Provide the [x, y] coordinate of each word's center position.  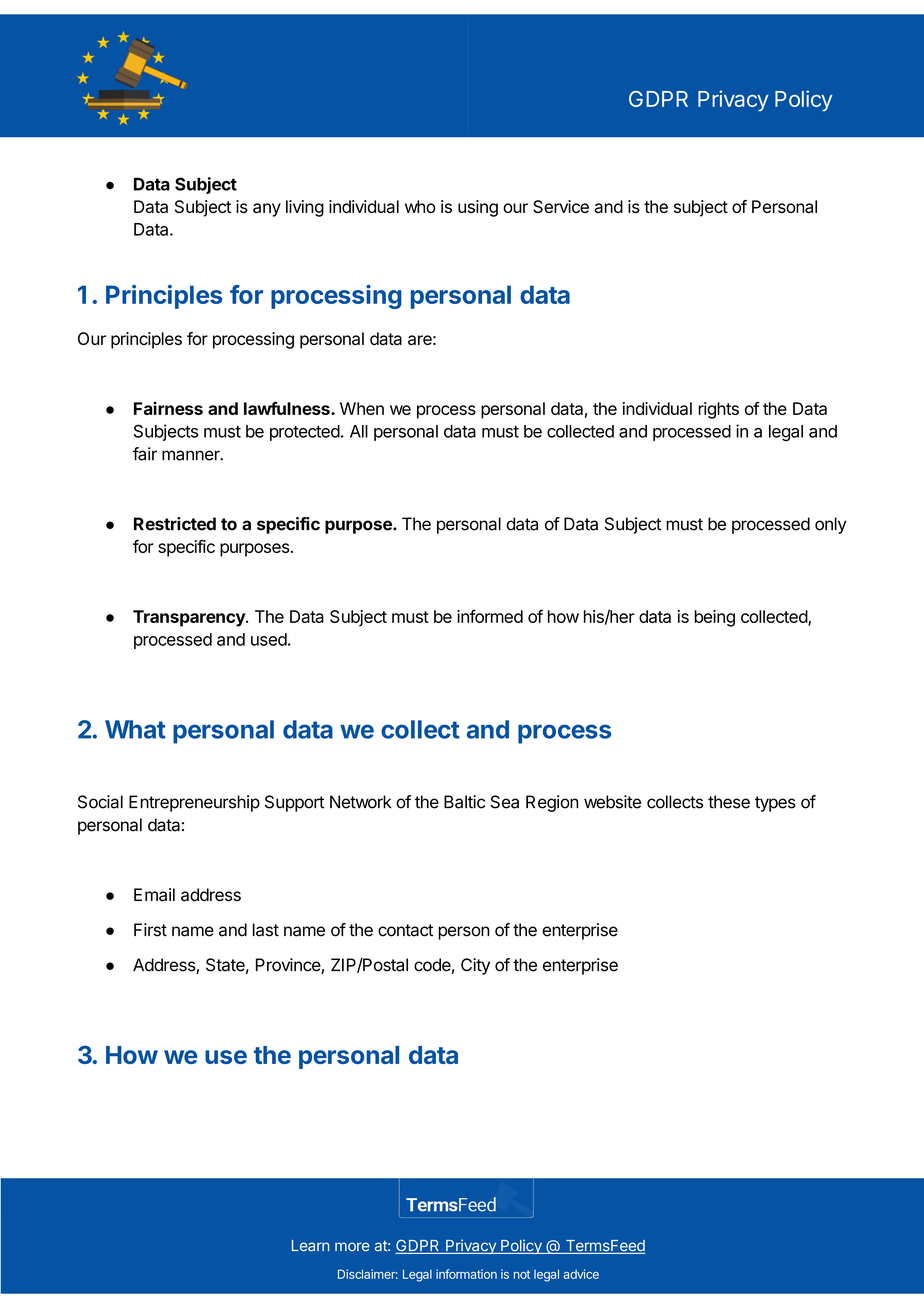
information [466, 1274]
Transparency [190, 618]
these [729, 802]
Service [561, 206]
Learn [310, 1246]
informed [490, 616]
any [267, 210]
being [714, 618]
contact [405, 930]
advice [581, 1274]
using [478, 208]
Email [154, 895]
